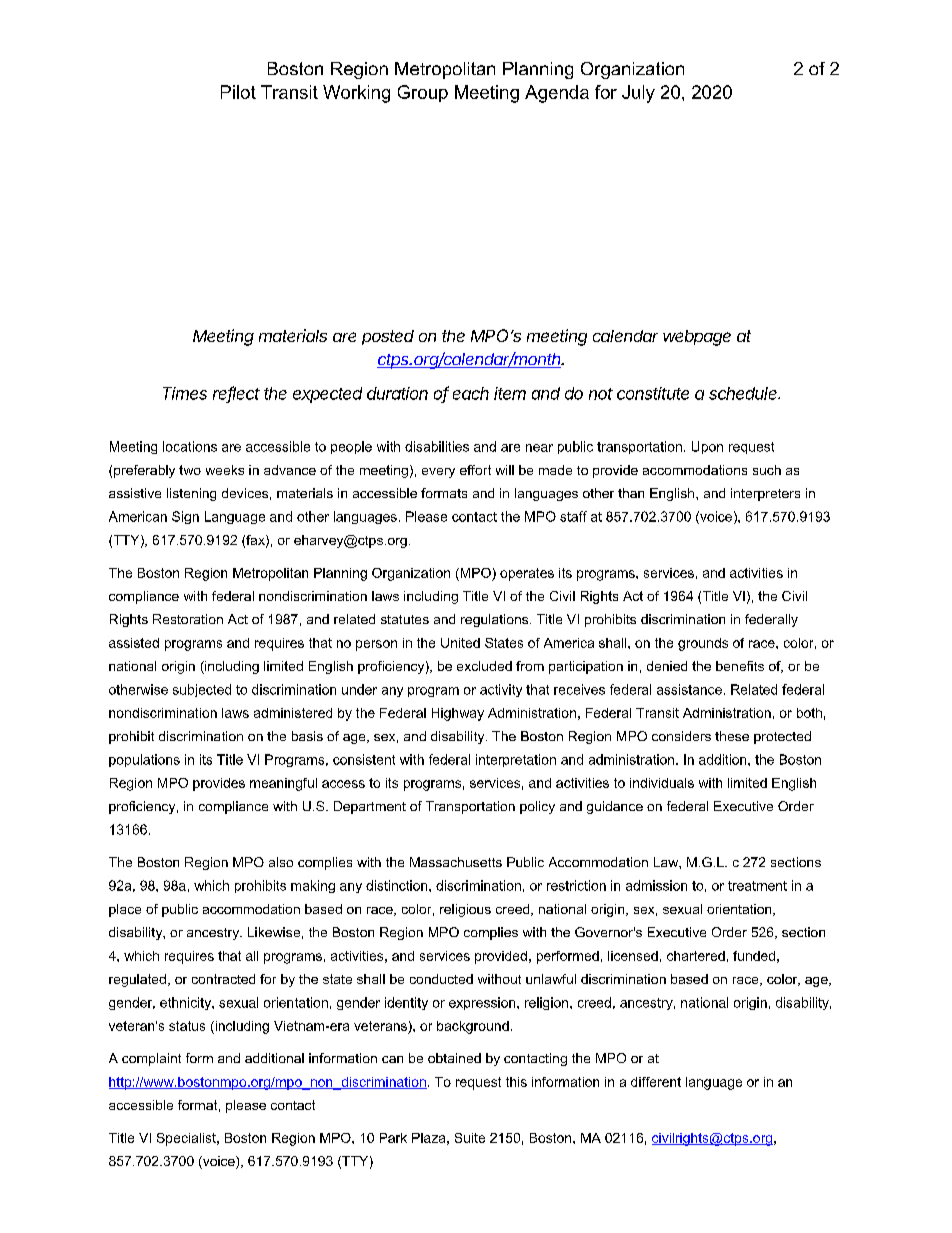 This document has width=952, height=1233. What do you see at coordinates (238, 92) in the document?
I see `Pilot` at bounding box center [238, 92].
